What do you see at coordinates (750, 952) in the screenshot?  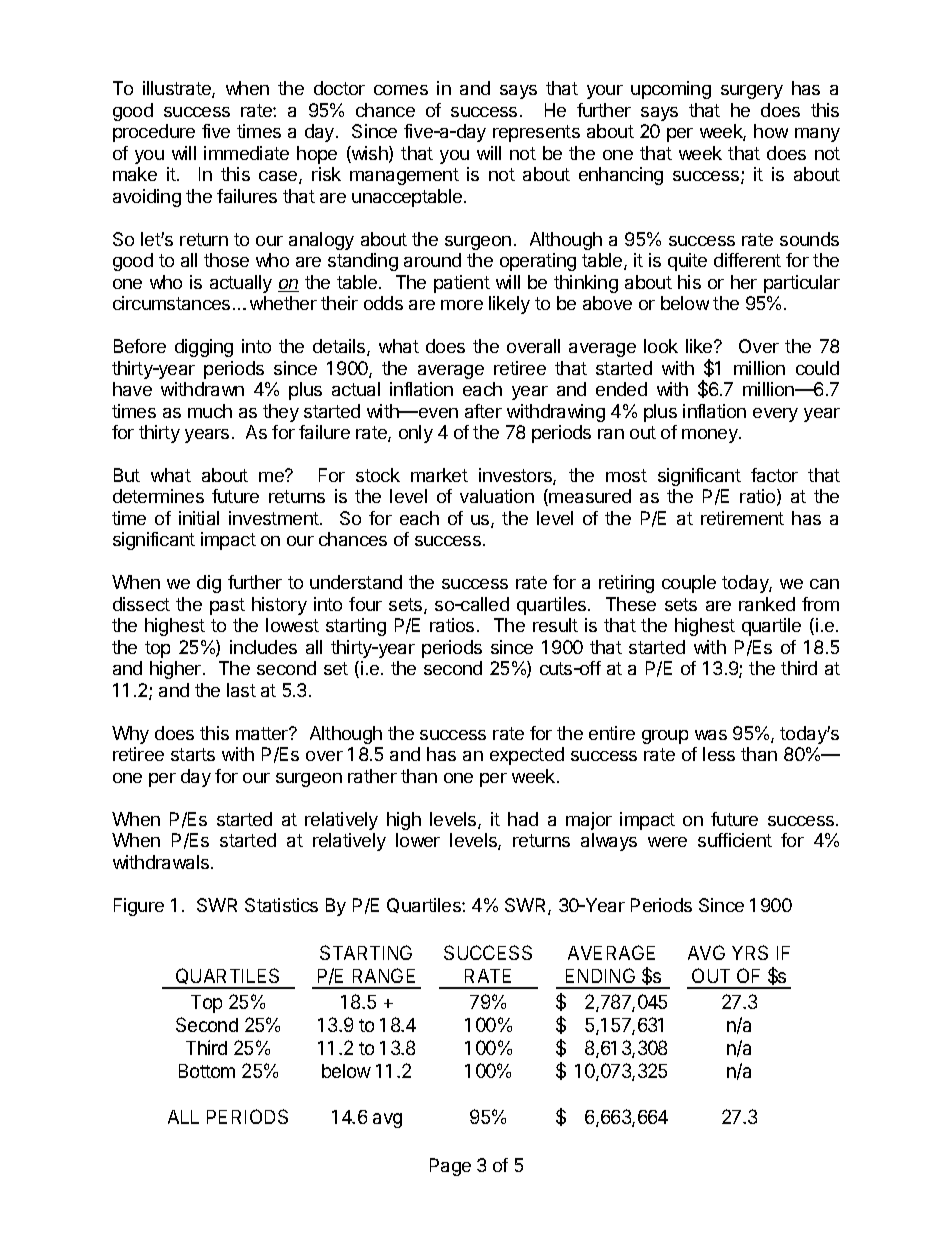 I see `YRS` at bounding box center [750, 952].
